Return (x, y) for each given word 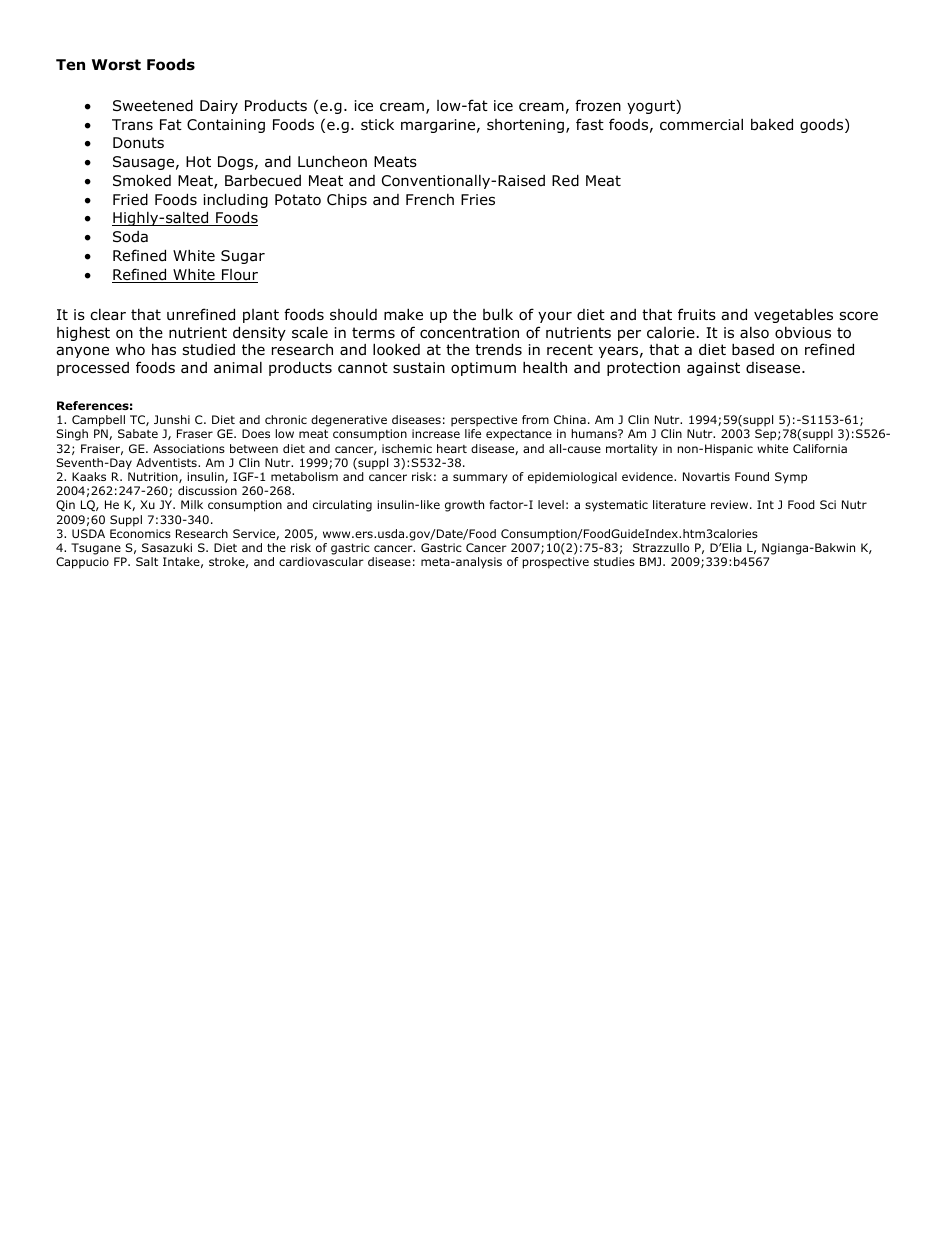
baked (772, 124)
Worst (116, 65)
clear (108, 314)
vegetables (793, 315)
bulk (498, 314)
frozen (598, 105)
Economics (140, 533)
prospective (555, 563)
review (731, 504)
